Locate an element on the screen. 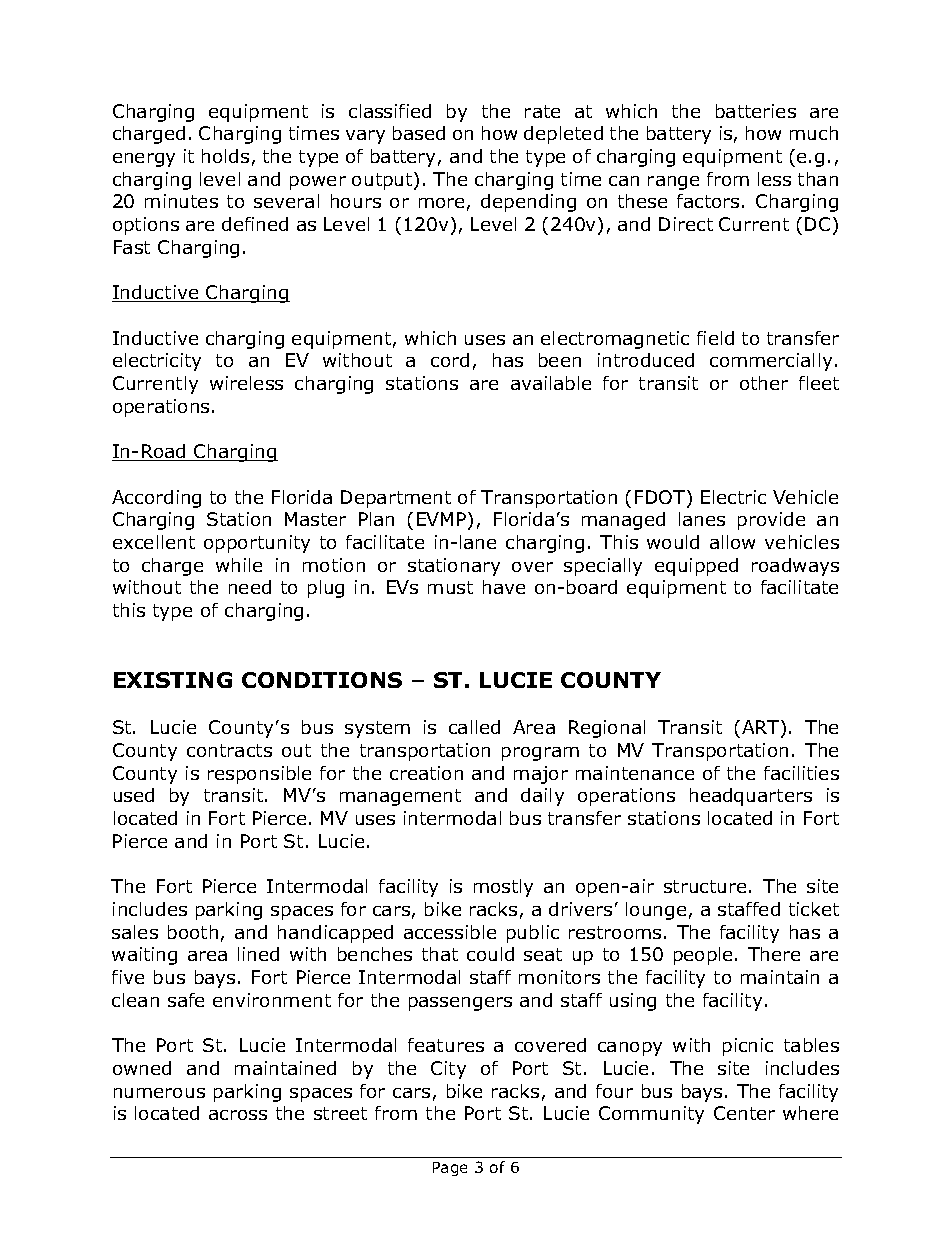  mostly is located at coordinates (503, 888).
